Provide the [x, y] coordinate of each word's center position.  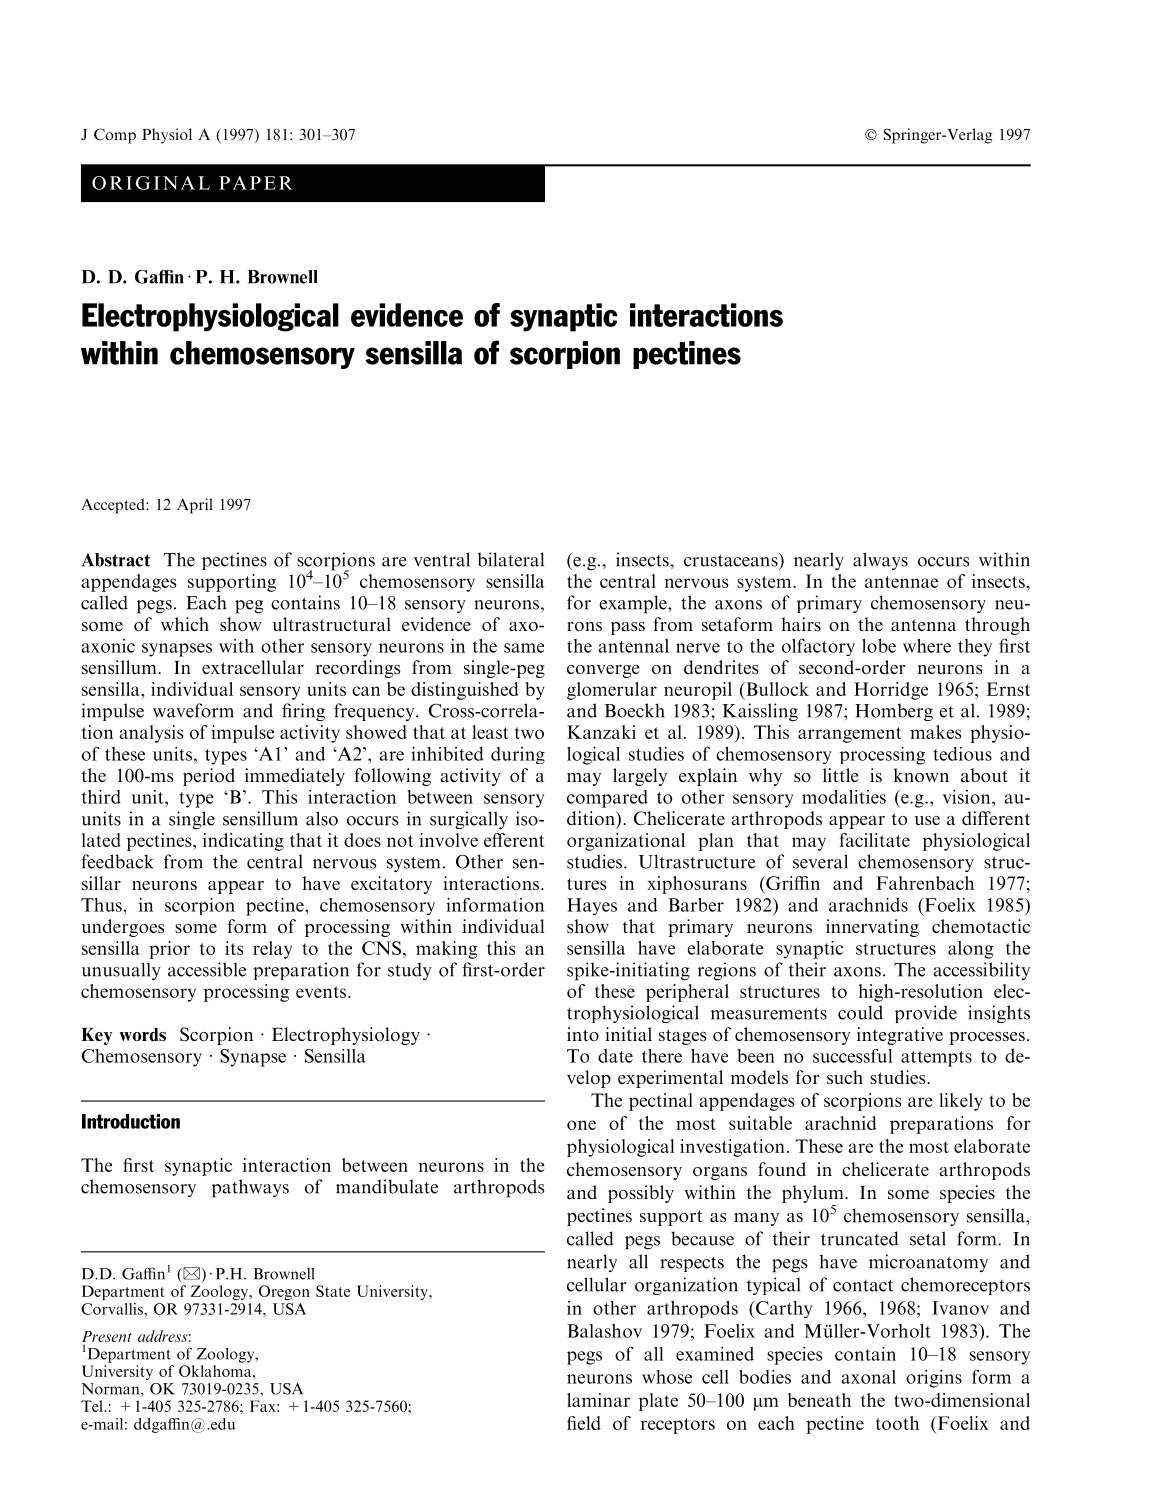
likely [961, 1102]
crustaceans [732, 559]
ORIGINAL [151, 183]
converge [603, 671]
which [185, 624]
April [195, 506]
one [581, 1125]
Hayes [592, 906]
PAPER [256, 183]
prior [169, 950]
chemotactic [981, 926]
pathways [250, 1188]
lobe [879, 646]
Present [107, 1336]
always [880, 561]
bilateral [511, 559]
